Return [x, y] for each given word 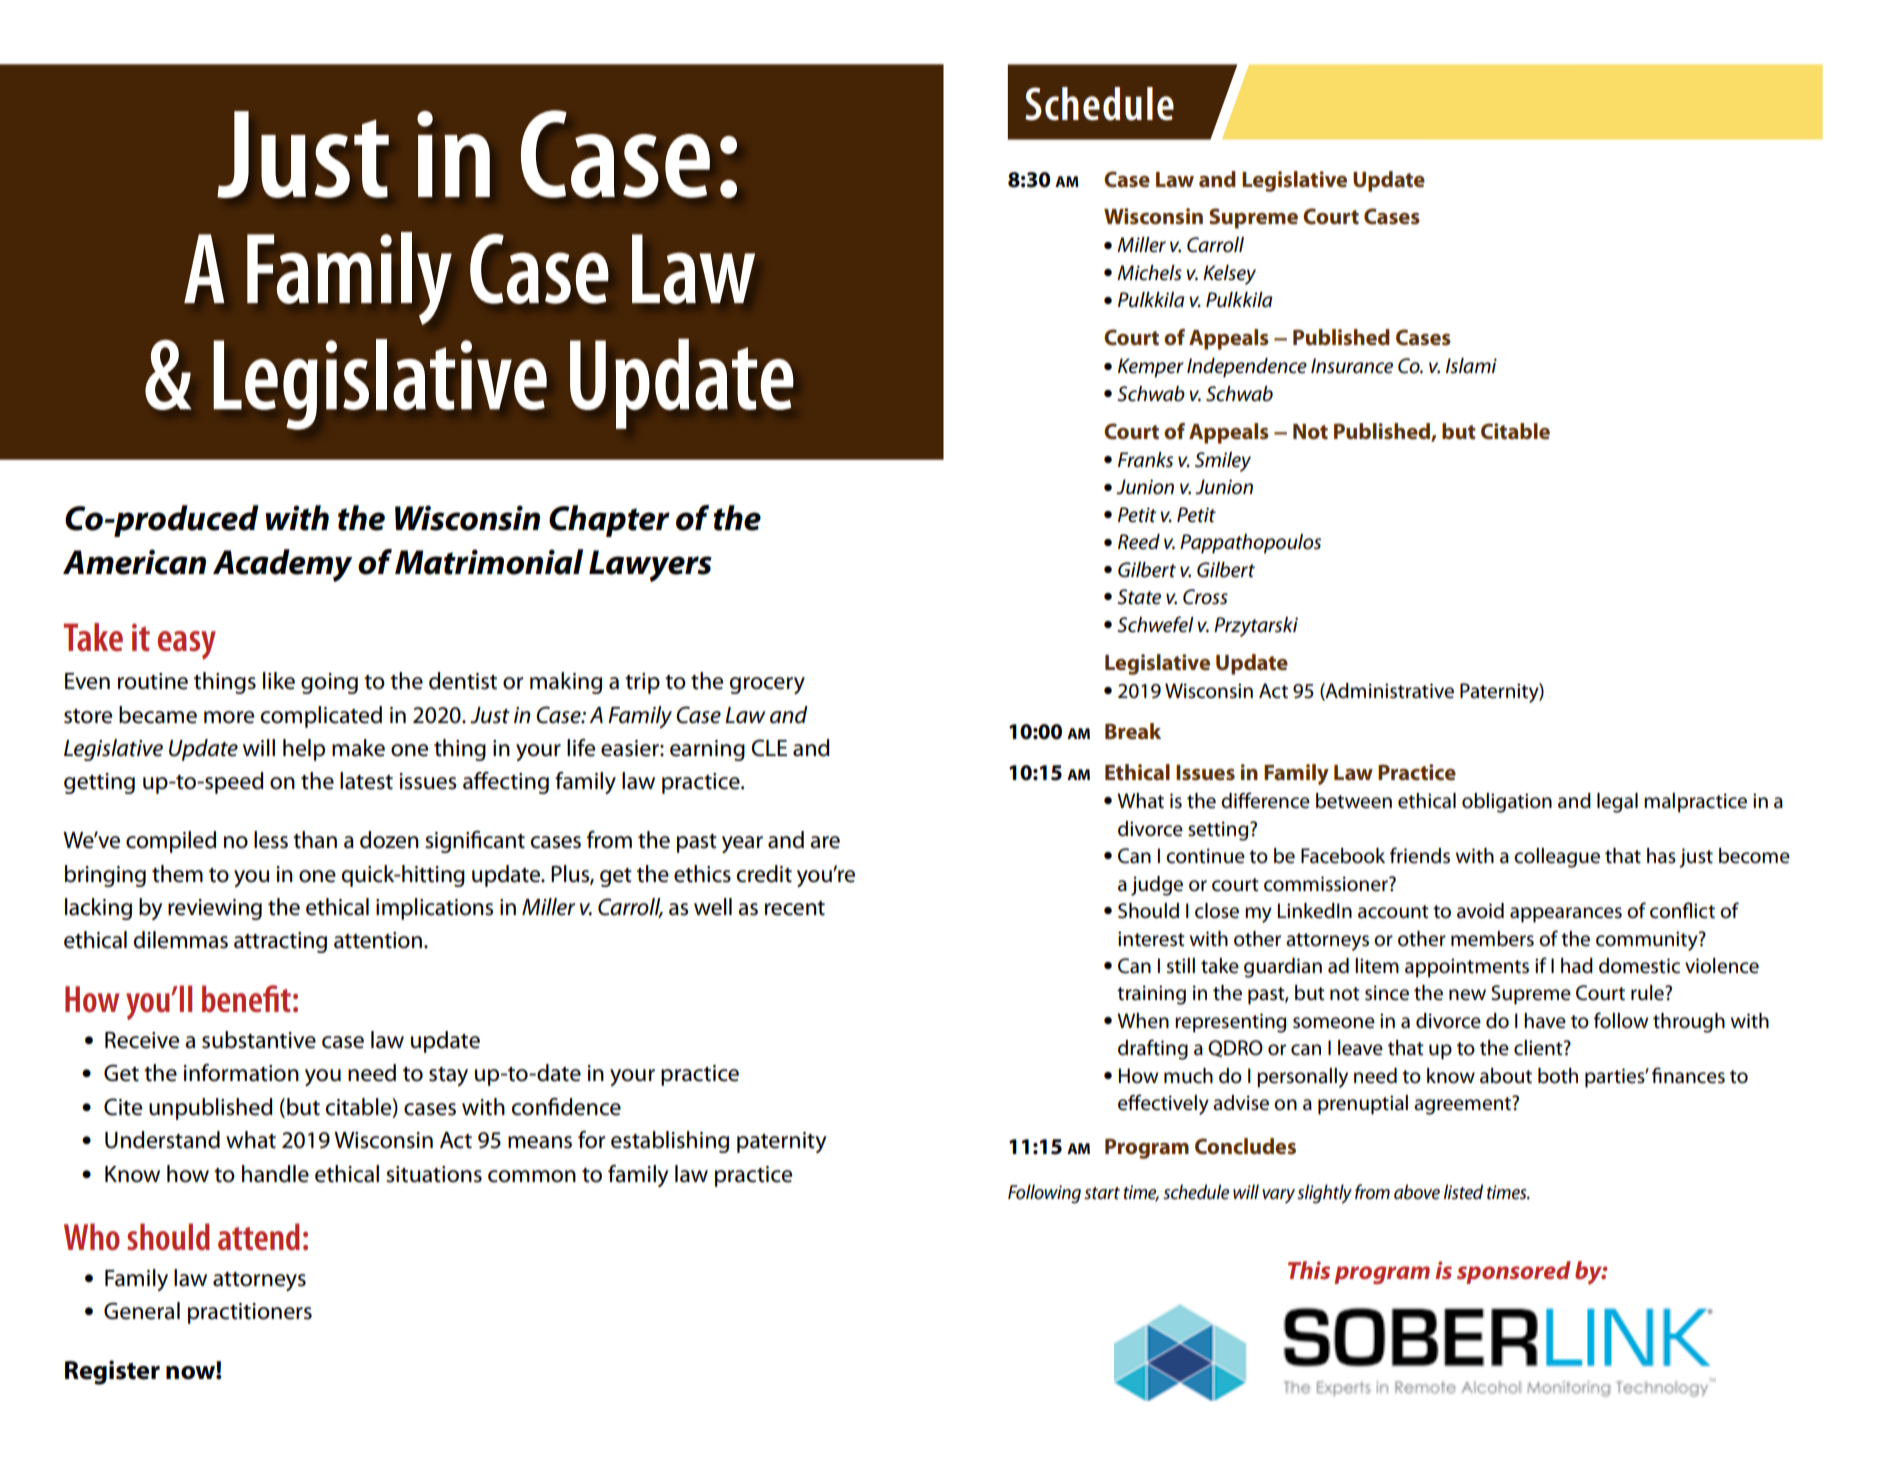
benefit [246, 999]
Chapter [609, 521]
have [1545, 1021]
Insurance [1352, 366]
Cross [1205, 597]
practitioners [250, 1313]
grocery [767, 685]
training [1151, 995]
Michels [1149, 273]
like [279, 681]
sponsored [1514, 1272]
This [1309, 1270]
